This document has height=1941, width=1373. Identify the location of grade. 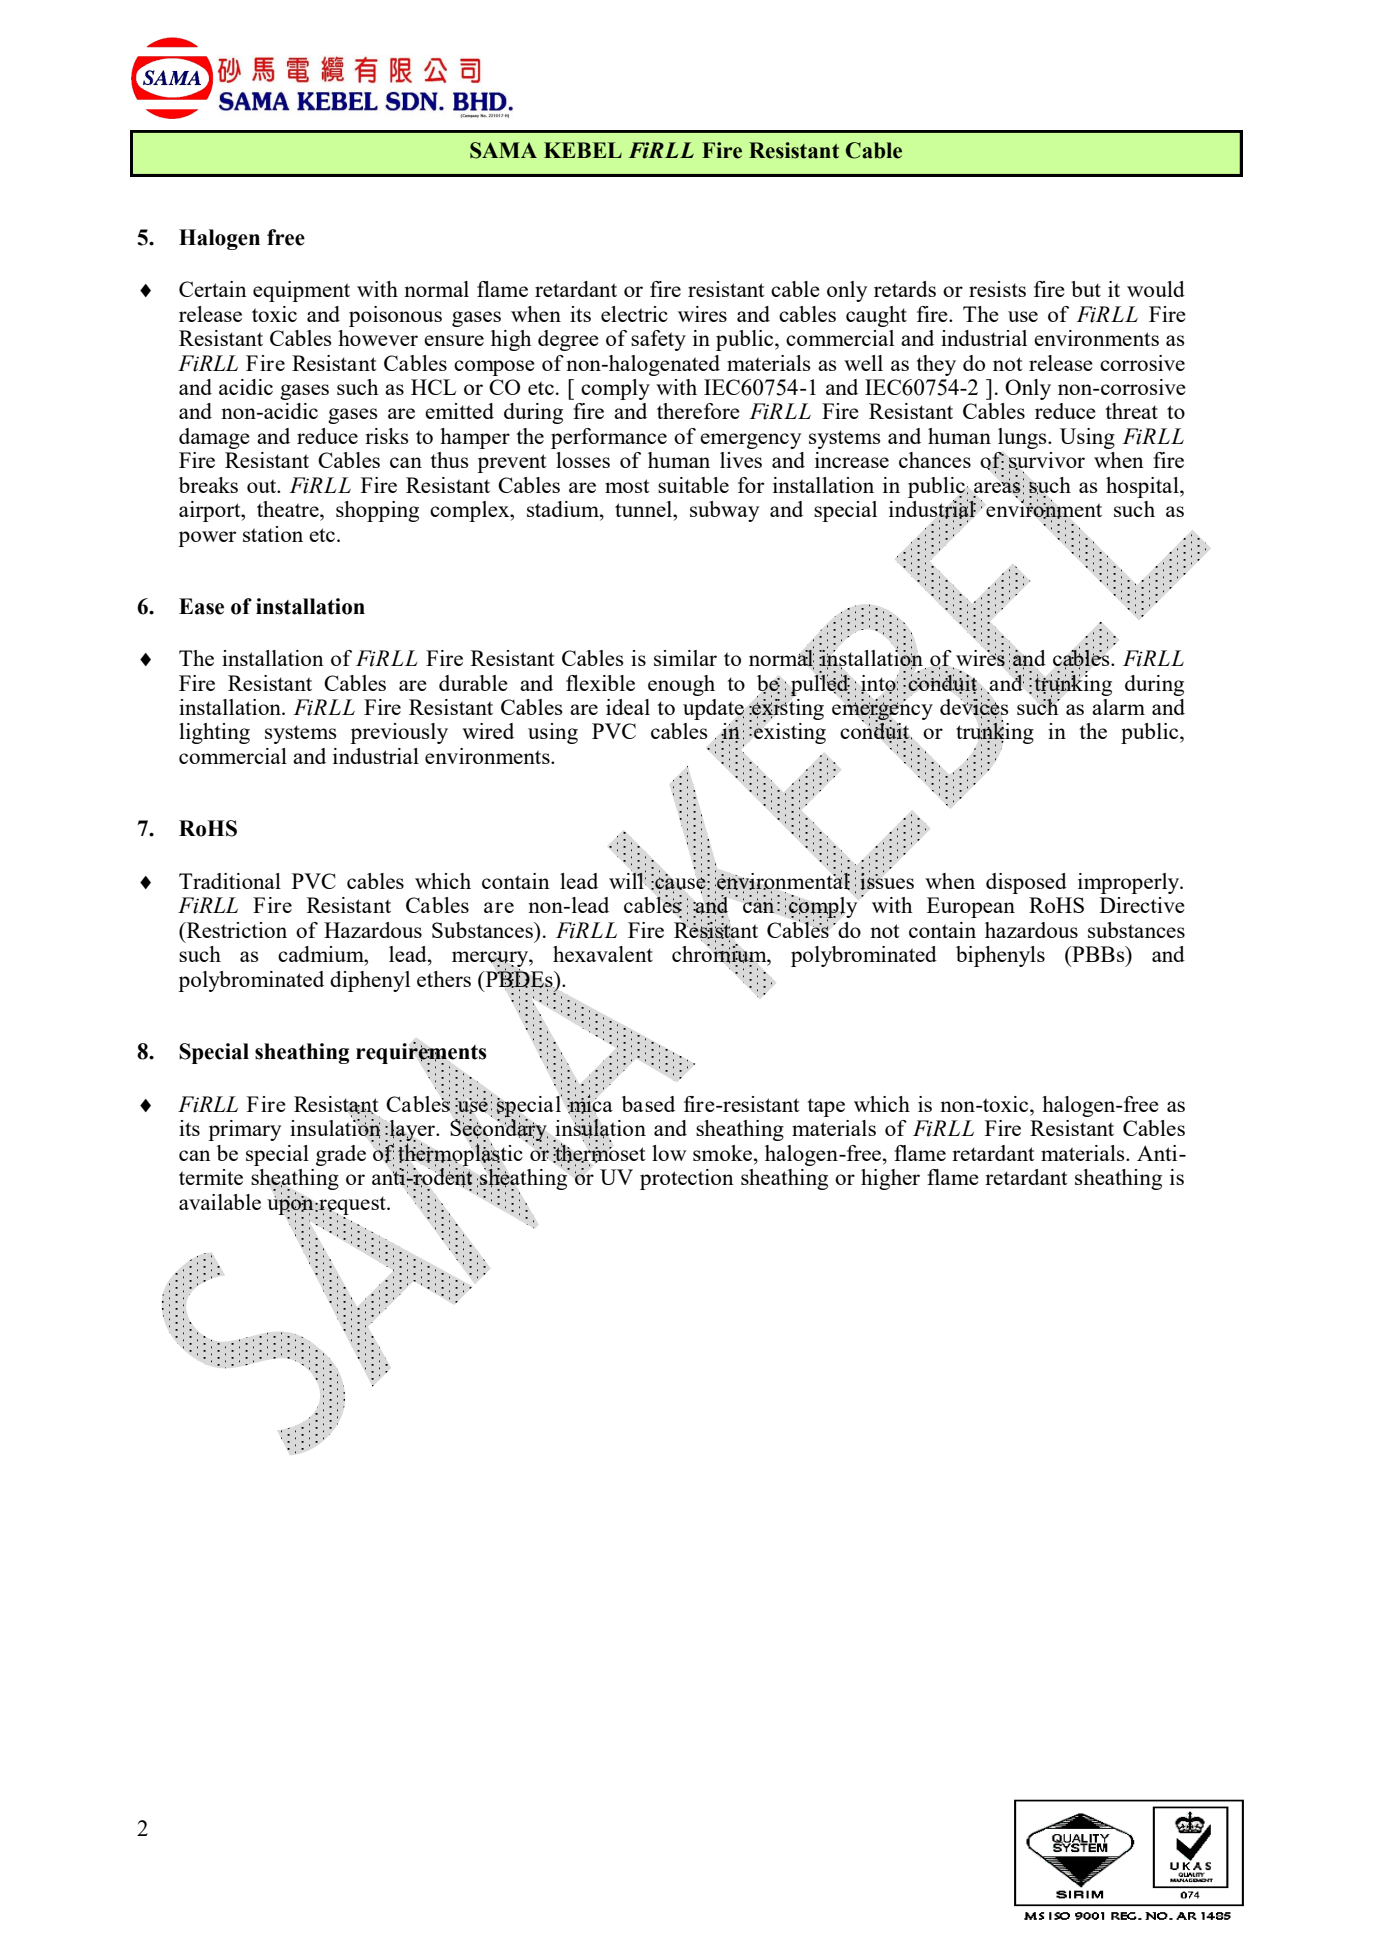
(341, 1155).
